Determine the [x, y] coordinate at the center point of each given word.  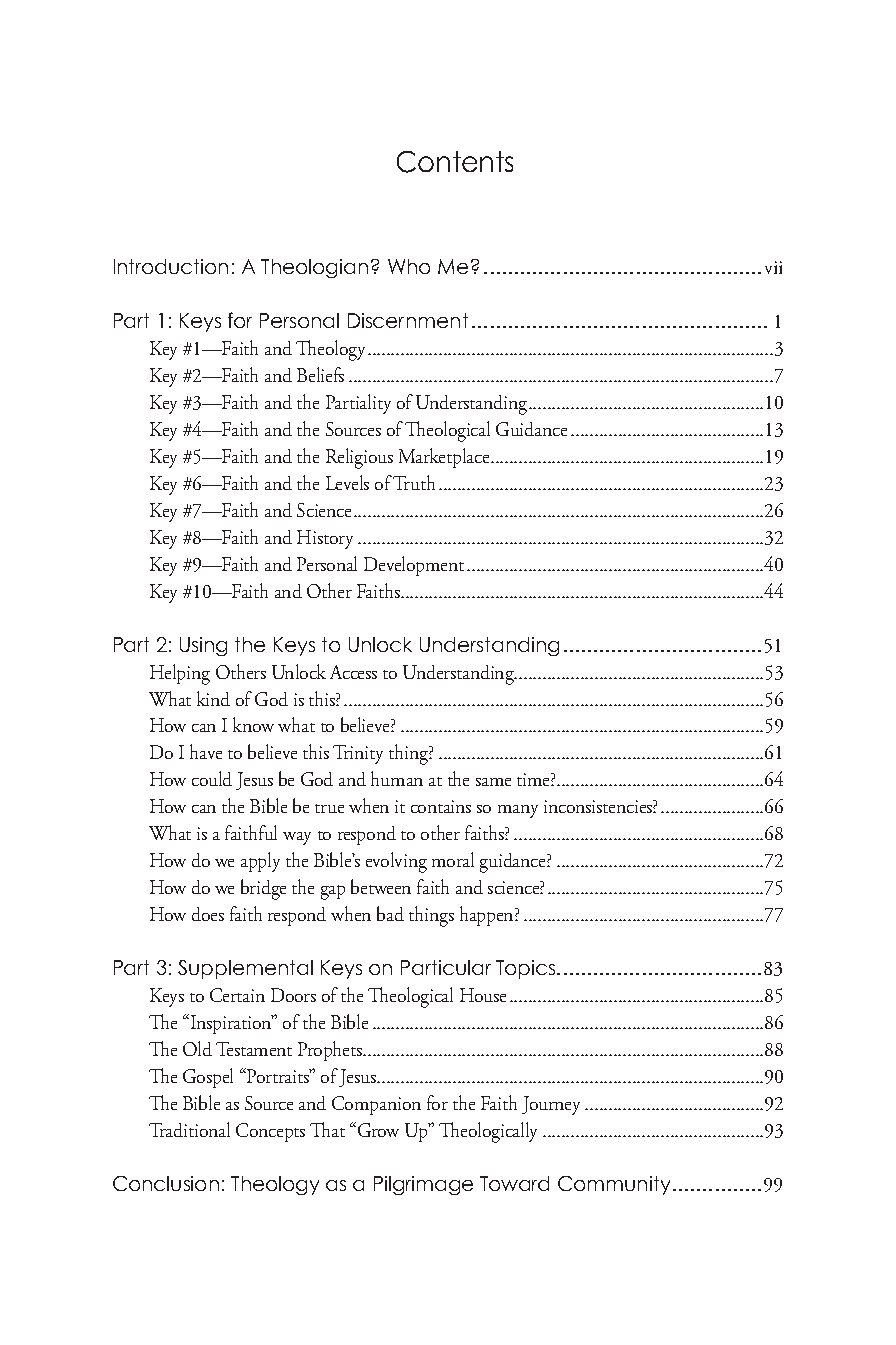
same [493, 782]
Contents [455, 162]
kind [213, 698]
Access [353, 672]
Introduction [171, 266]
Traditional [189, 1129]
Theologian [314, 268]
